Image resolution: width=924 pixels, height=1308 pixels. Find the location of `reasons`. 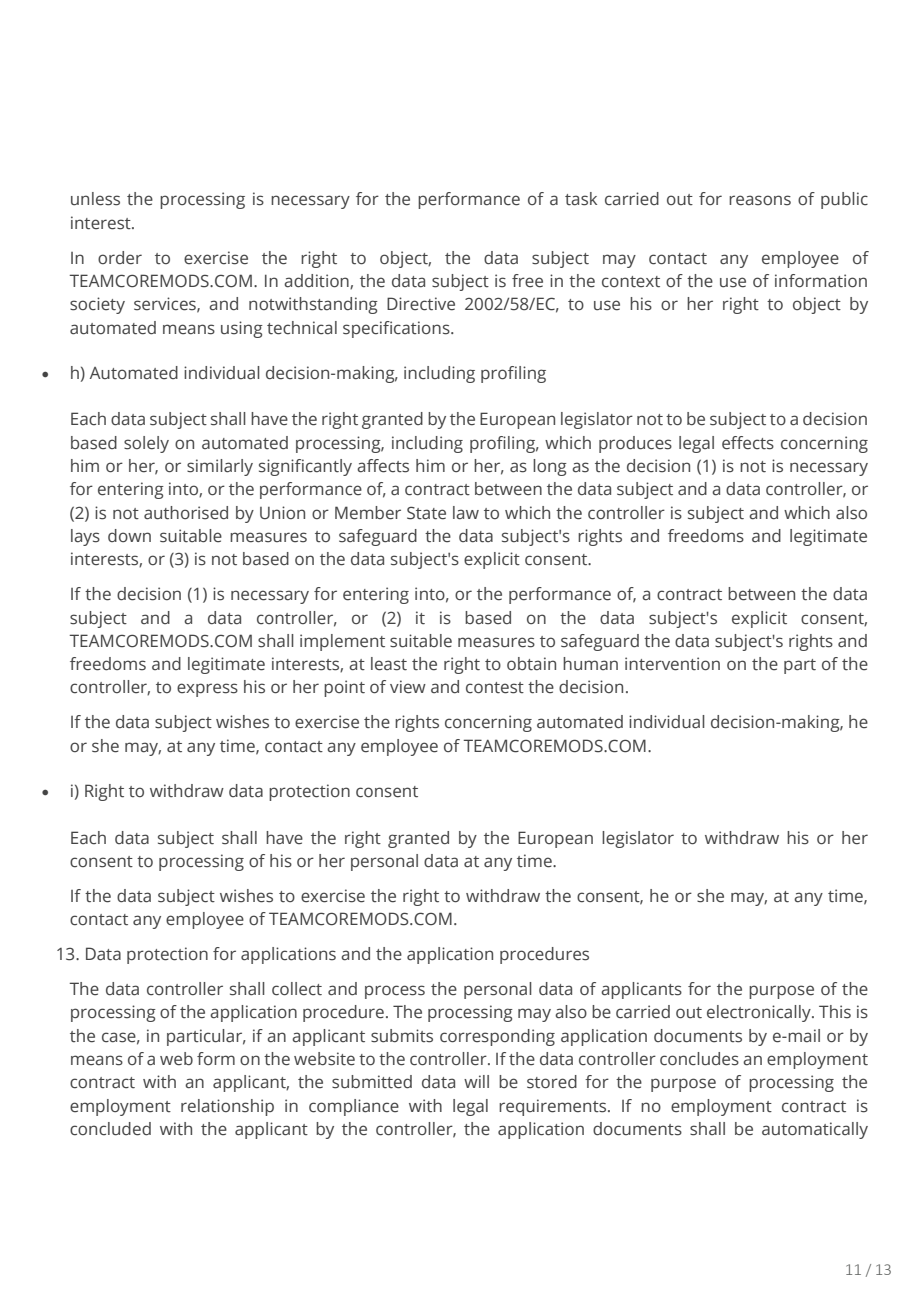

reasons is located at coordinates (760, 200).
